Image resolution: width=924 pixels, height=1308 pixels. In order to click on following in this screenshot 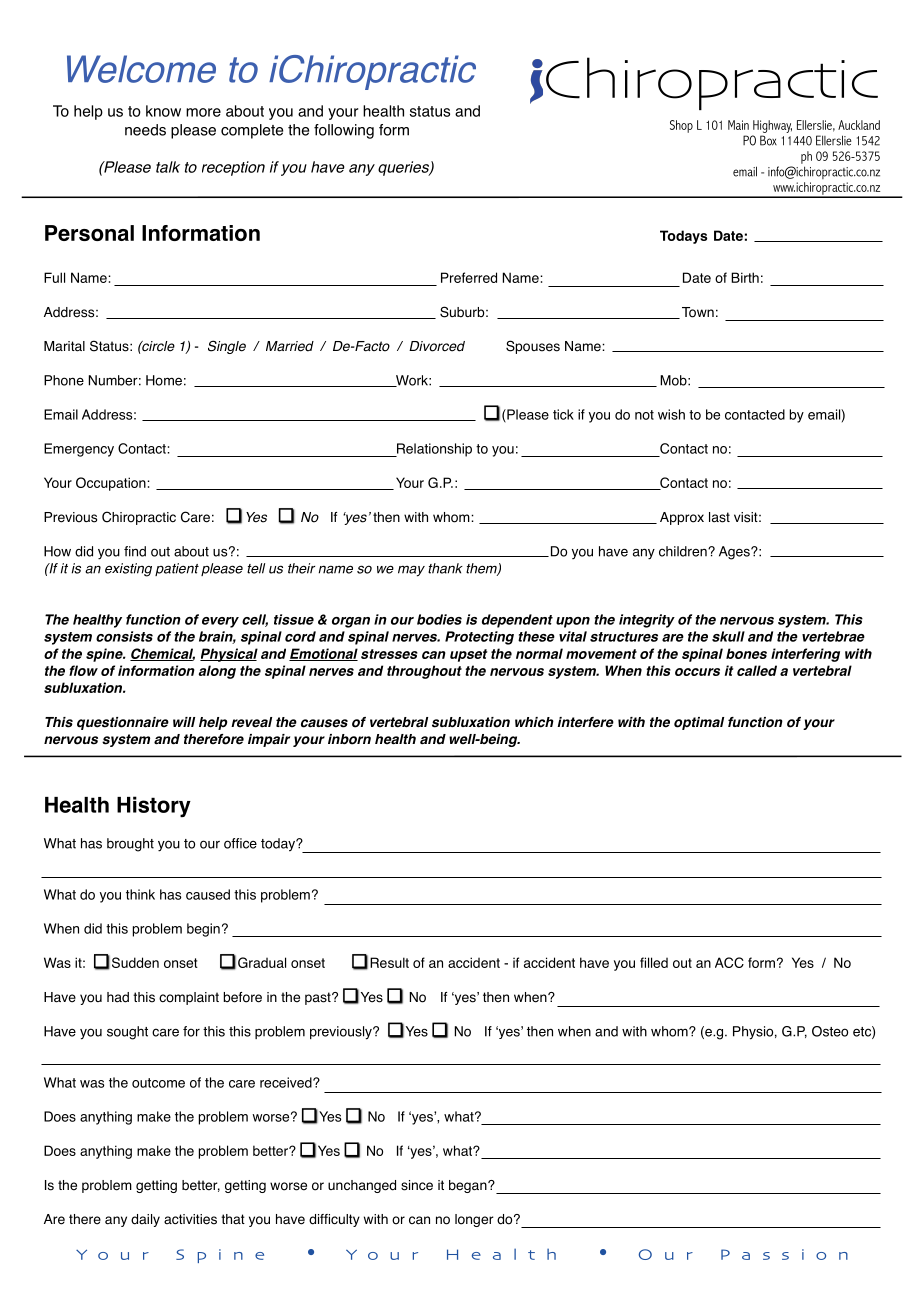, I will do `click(344, 131)`.
